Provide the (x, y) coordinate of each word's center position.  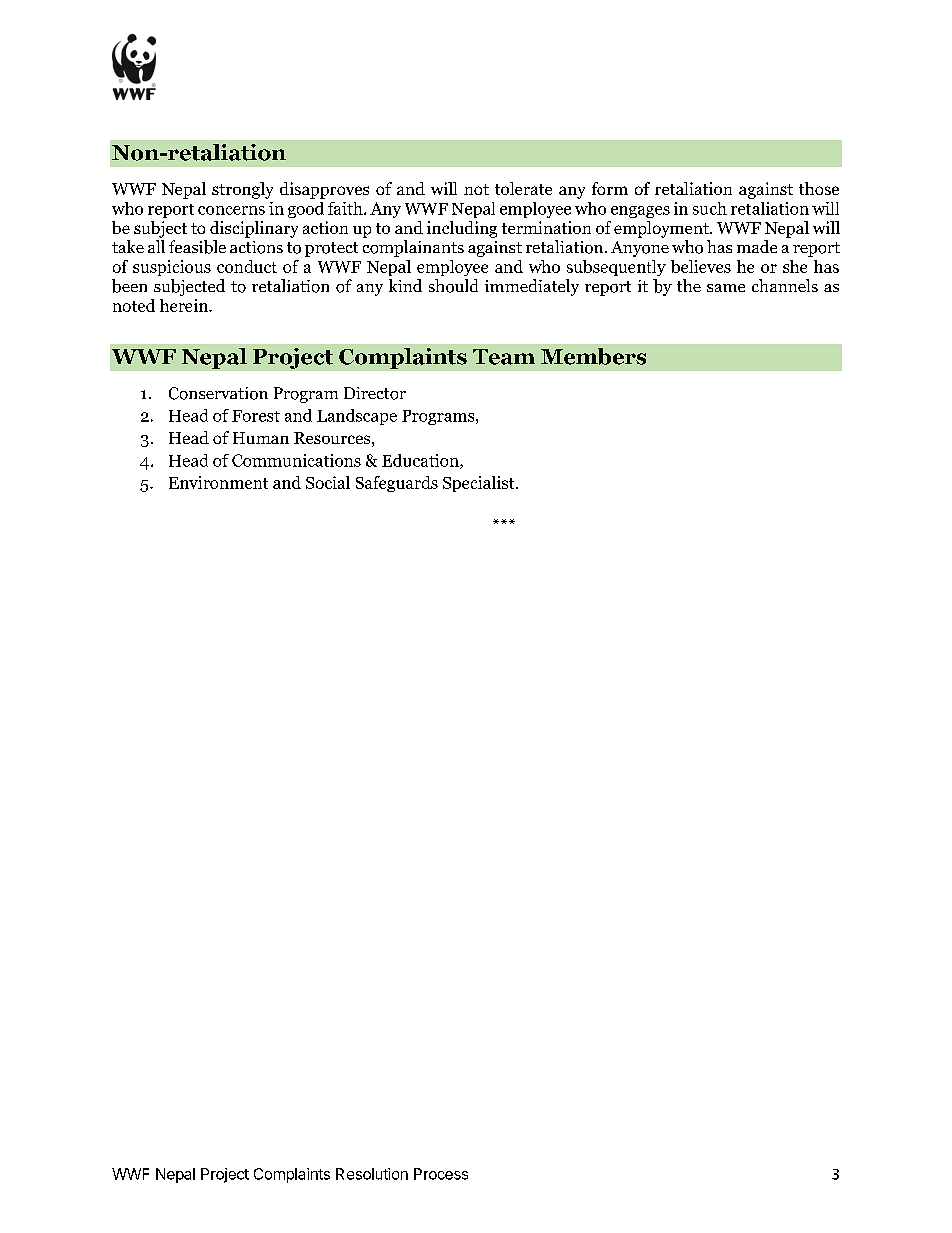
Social (328, 482)
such (710, 208)
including (462, 229)
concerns (231, 210)
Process (441, 1174)
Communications (296, 460)
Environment (218, 482)
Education (421, 461)
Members (593, 356)
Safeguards (397, 484)
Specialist (480, 484)
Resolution (372, 1174)
